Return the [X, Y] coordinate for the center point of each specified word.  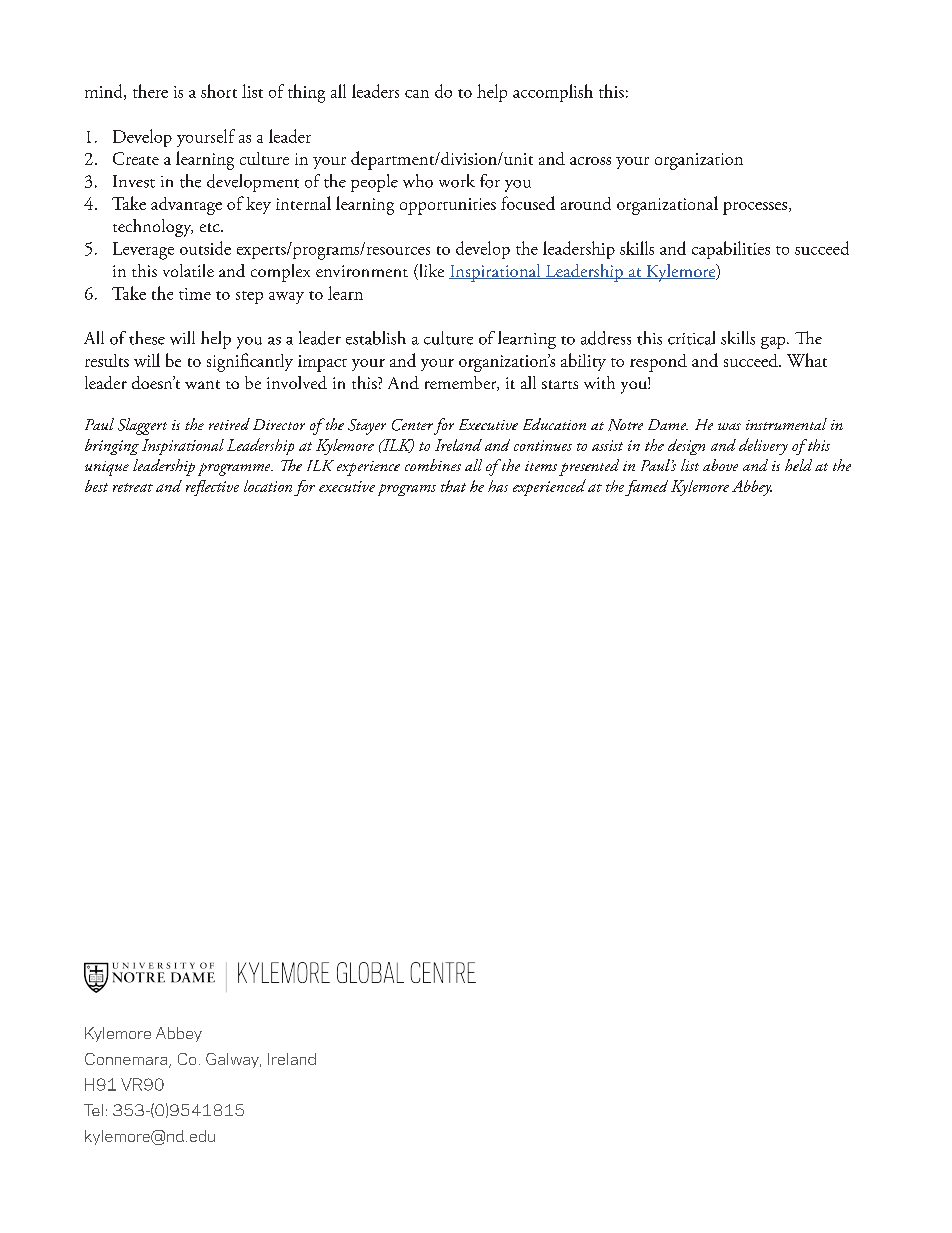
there [150, 91]
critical [691, 338]
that [453, 486]
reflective [212, 488]
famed [646, 488]
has [498, 486]
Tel [93, 1110]
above [720, 465]
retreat [133, 487]
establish [376, 338]
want [202, 384]
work [457, 181]
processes [756, 208]
